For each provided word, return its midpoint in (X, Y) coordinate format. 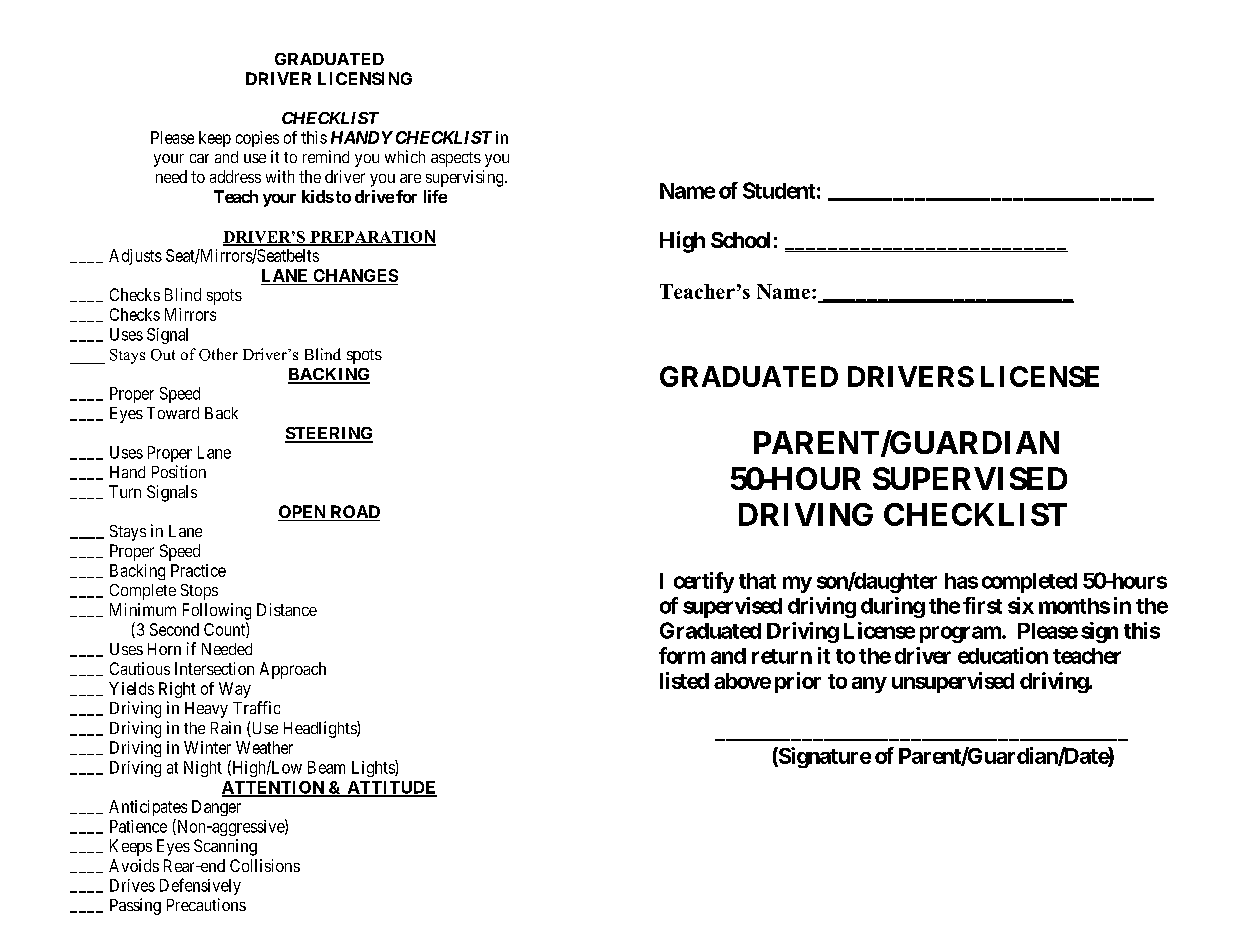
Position (179, 471)
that (757, 581)
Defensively (200, 886)
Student (779, 190)
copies (257, 139)
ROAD (354, 513)
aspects (456, 159)
